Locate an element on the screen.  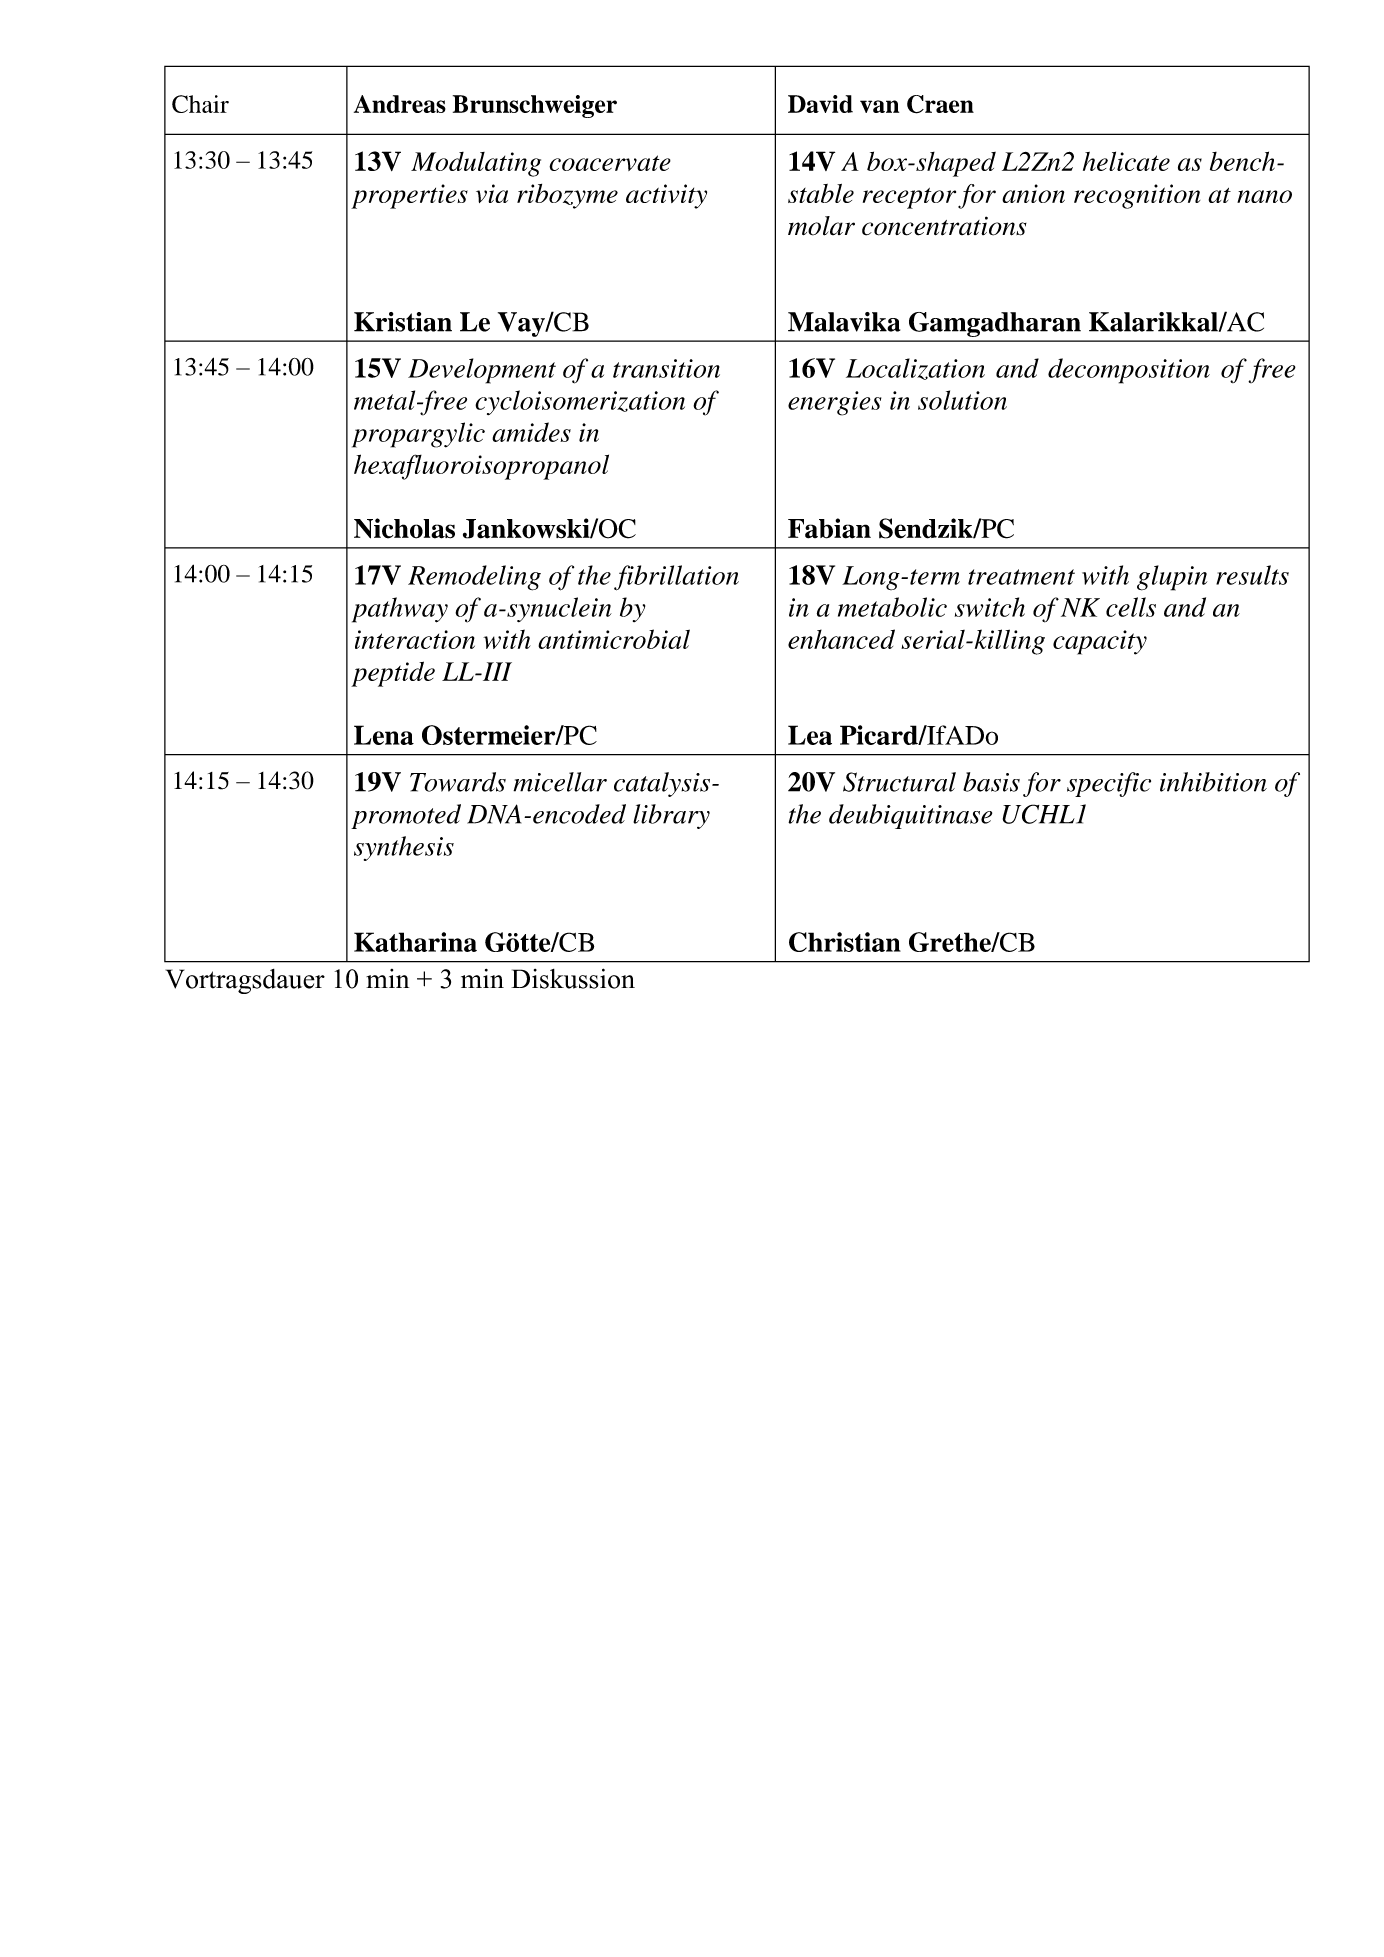
pathway is located at coordinates (400, 610).
